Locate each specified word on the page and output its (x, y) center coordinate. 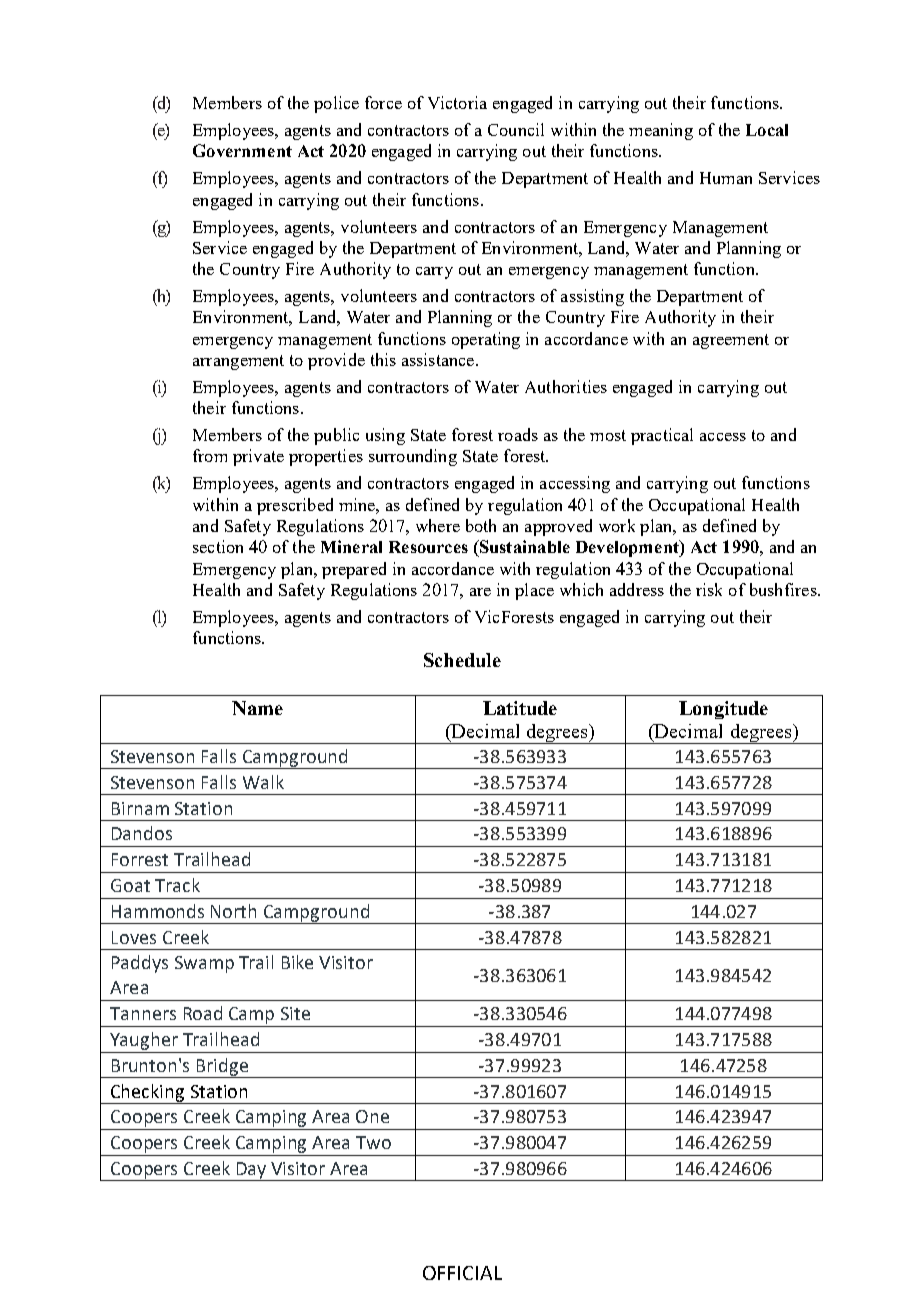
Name (257, 708)
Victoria (457, 102)
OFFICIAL (462, 1273)
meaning (661, 131)
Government (242, 150)
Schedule (462, 660)
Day (252, 1171)
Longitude (723, 710)
